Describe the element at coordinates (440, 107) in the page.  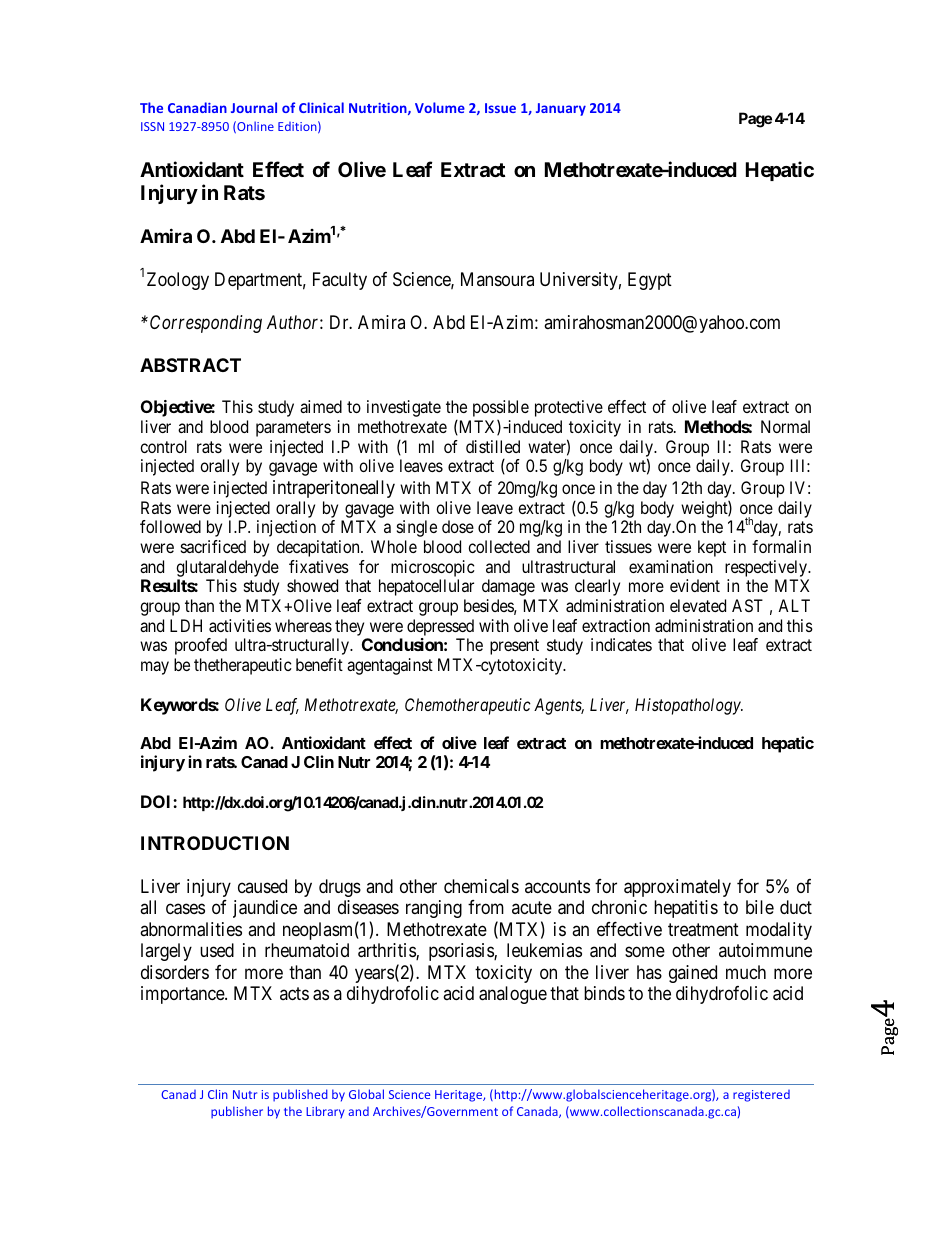
I see `Volume` at that location.
